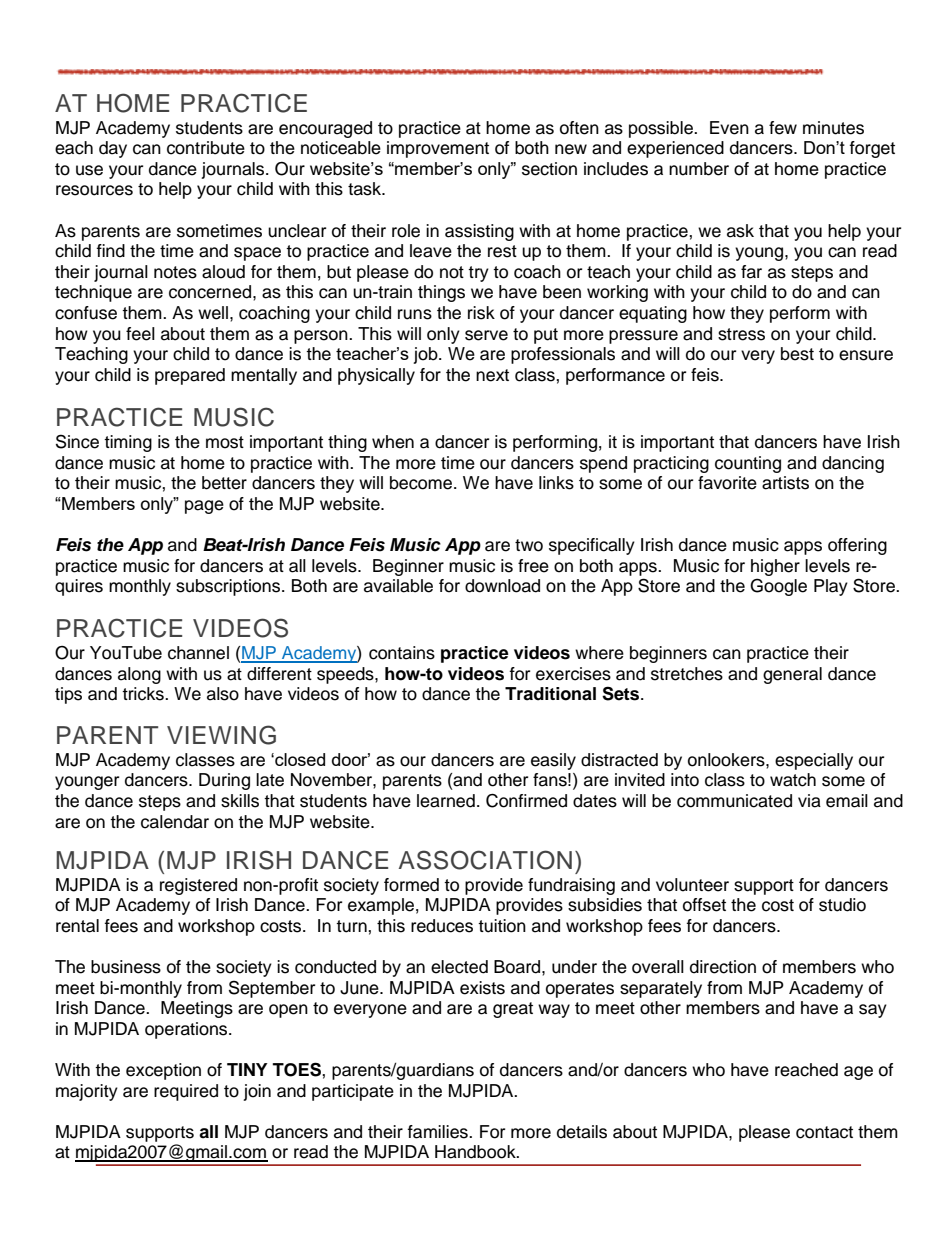 Image resolution: width=952 pixels, height=1233 pixels. What do you see at coordinates (186, 1092) in the page?
I see `required` at bounding box center [186, 1092].
